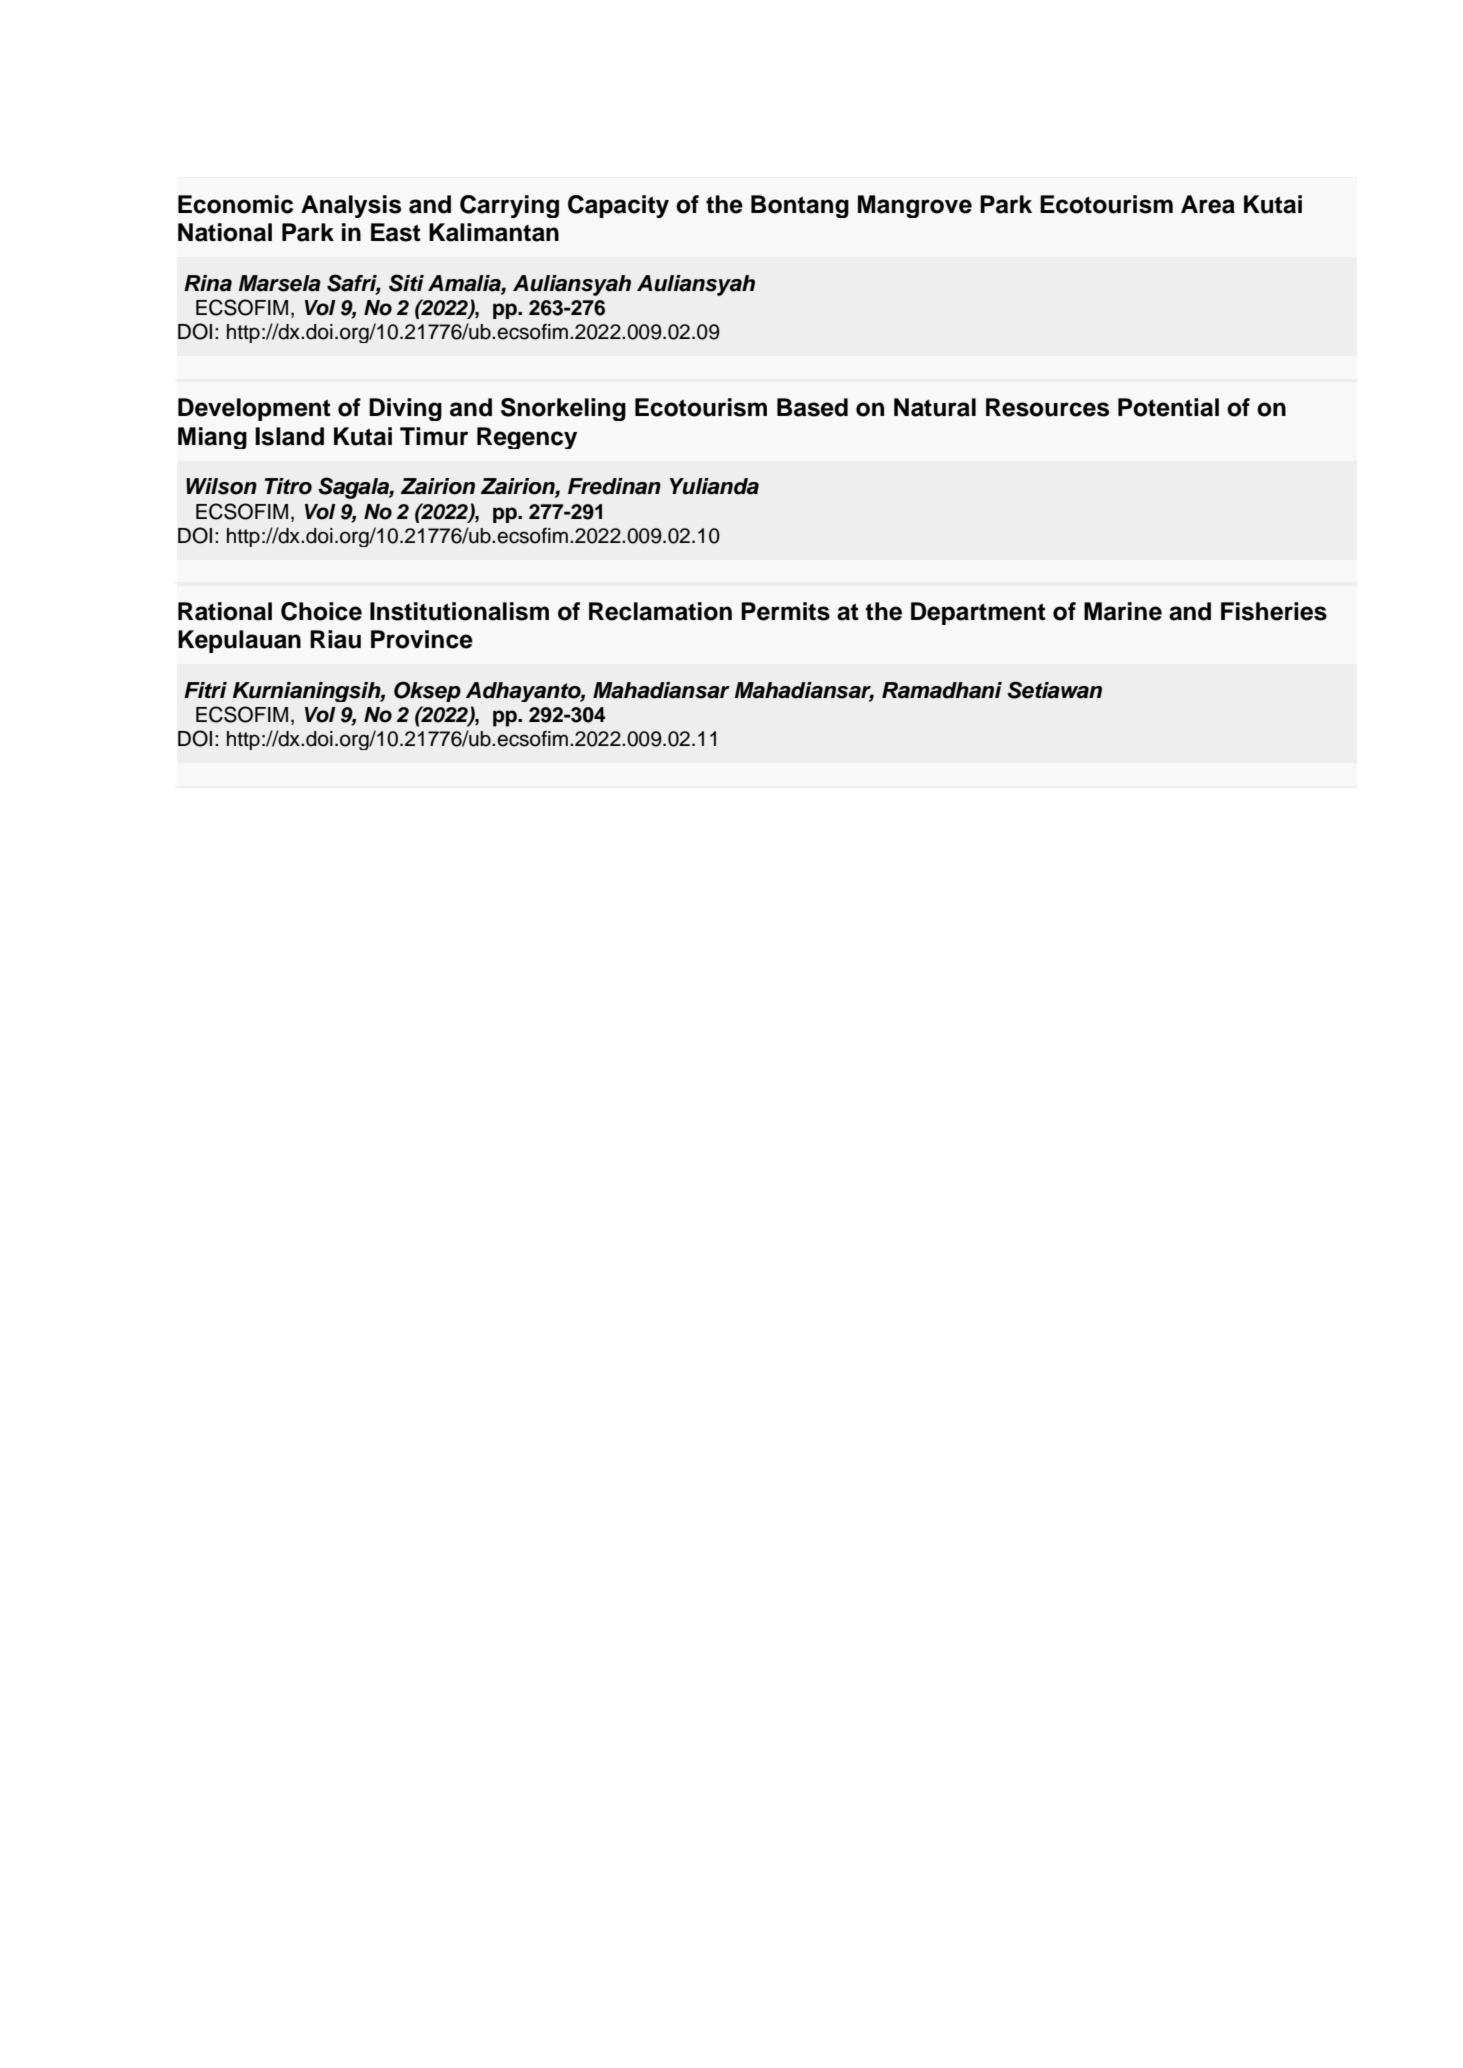 The width and height of the screenshot is (1463, 2068). Describe the element at coordinates (208, 283) in the screenshot. I see `Rina` at that location.
